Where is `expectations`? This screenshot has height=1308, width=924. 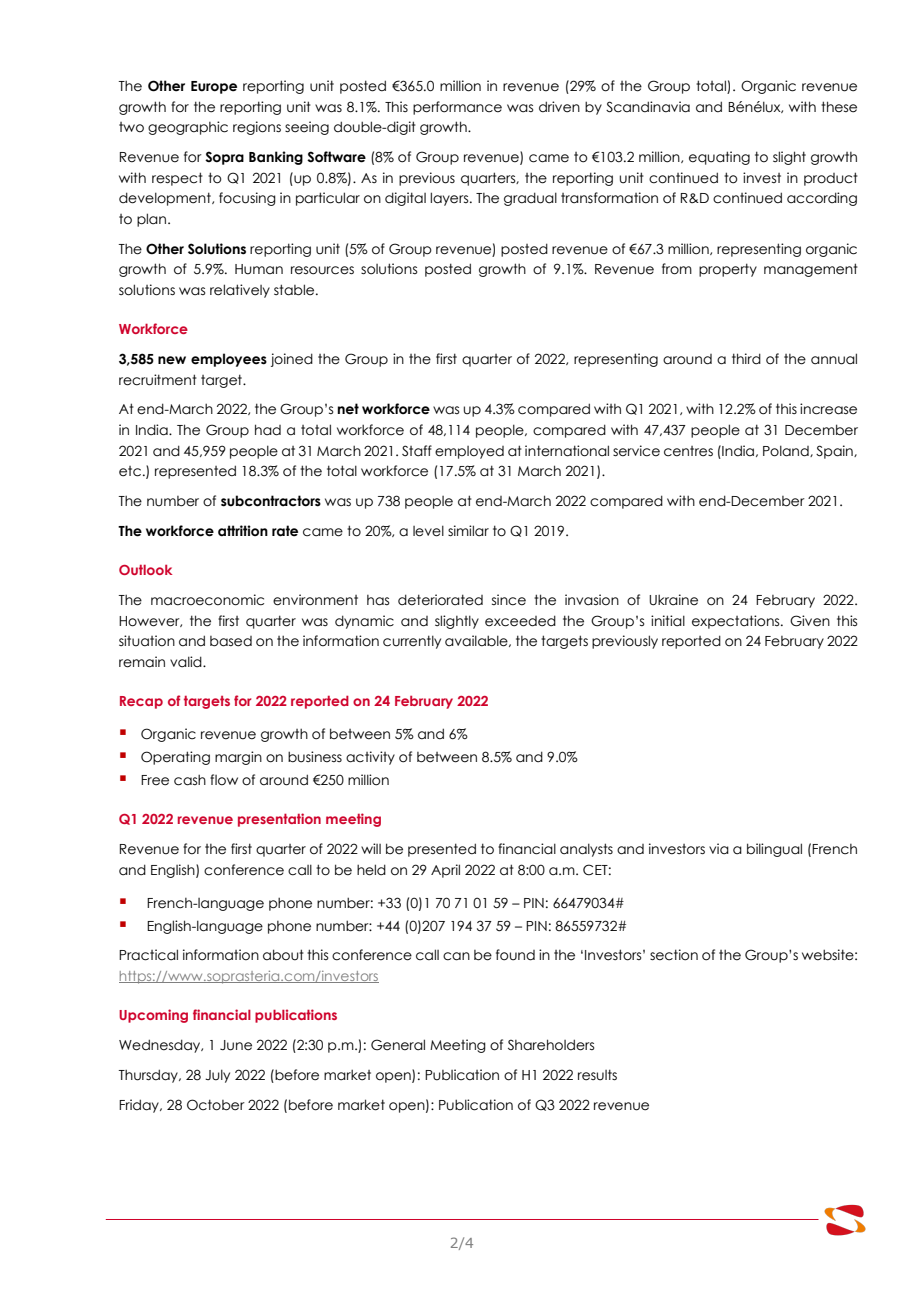 expectations is located at coordinates (737, 622).
